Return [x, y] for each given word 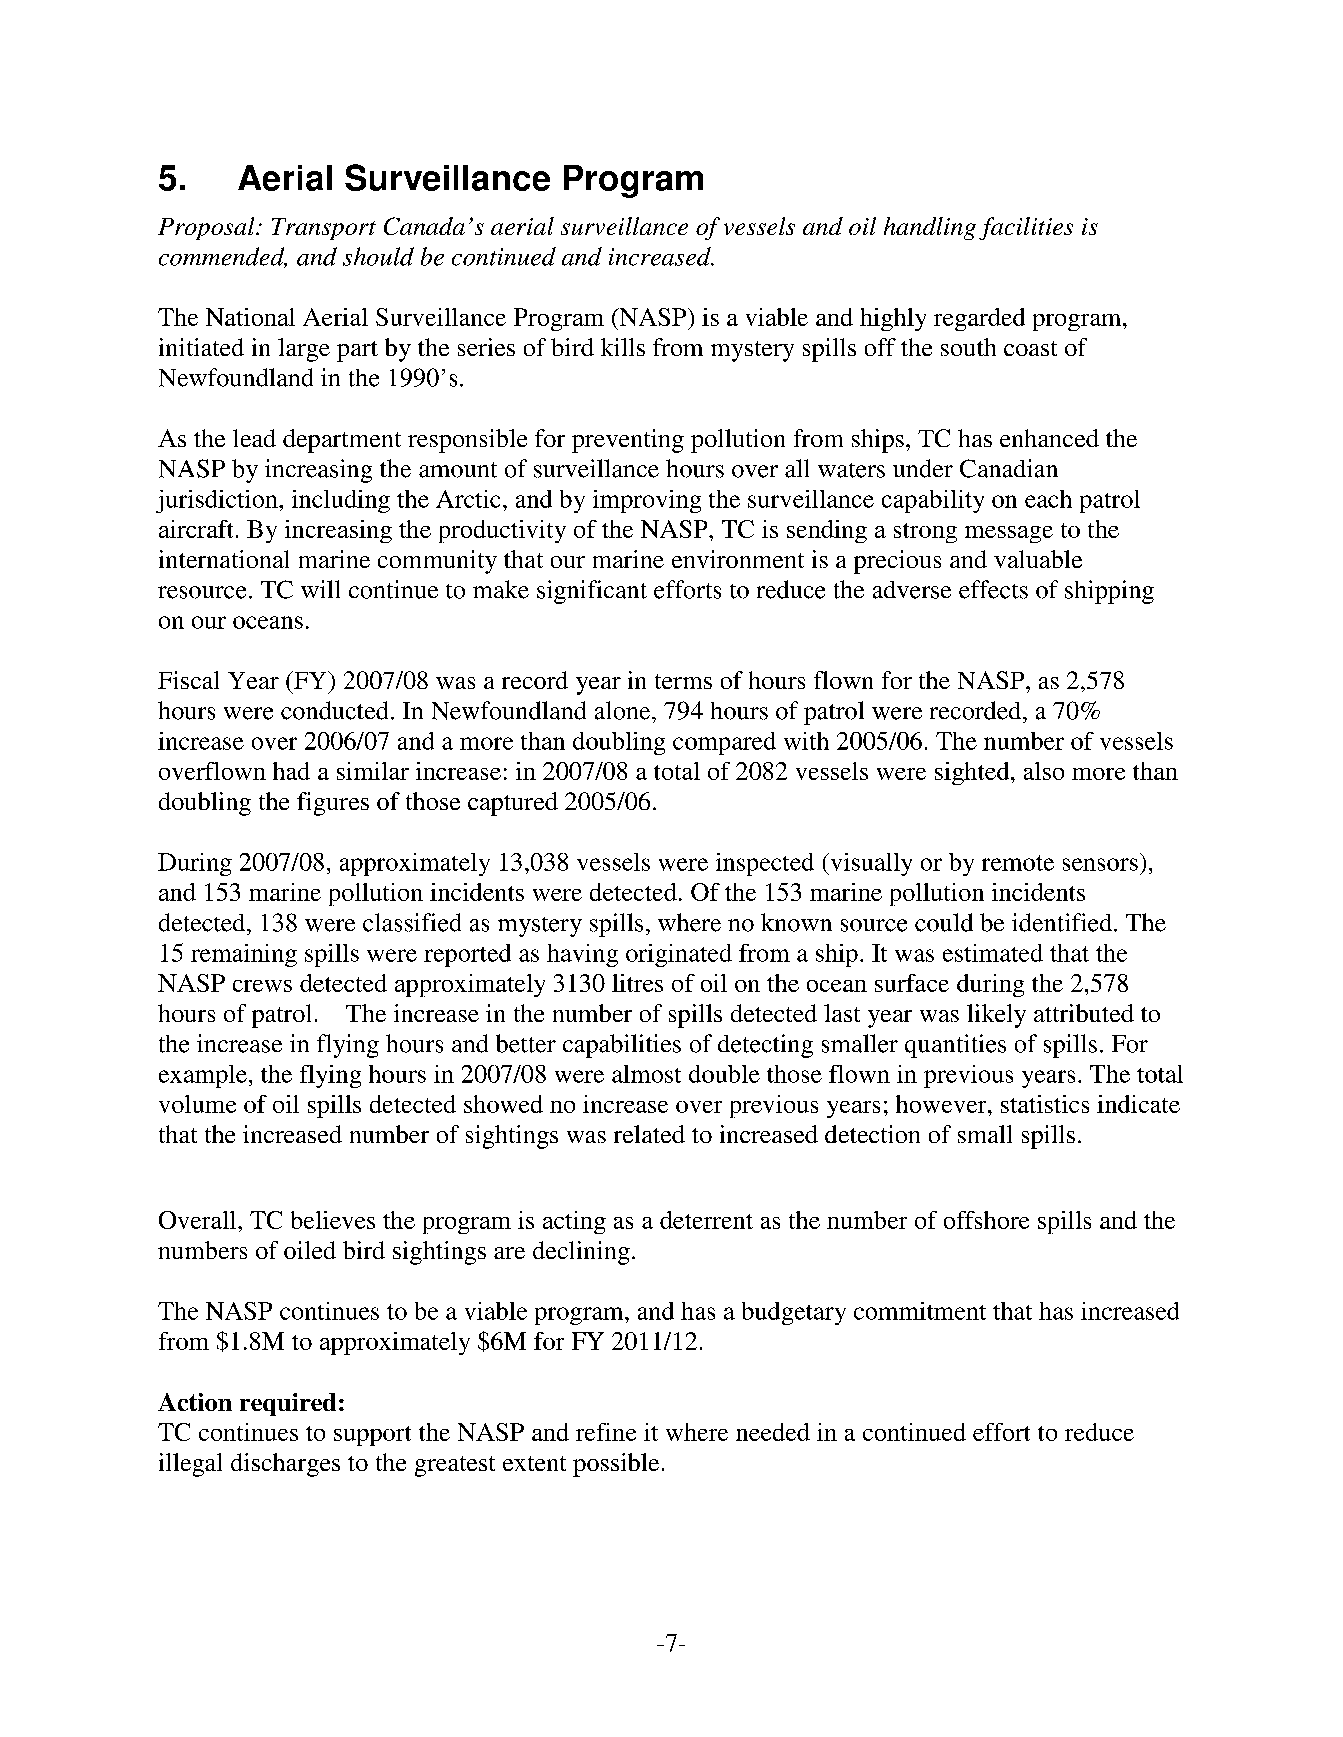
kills [623, 347]
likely [996, 1016]
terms [683, 681]
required [288, 1404]
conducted [334, 710]
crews [262, 986]
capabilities [622, 1046]
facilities [1026, 228]
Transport [324, 229]
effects [993, 589]
